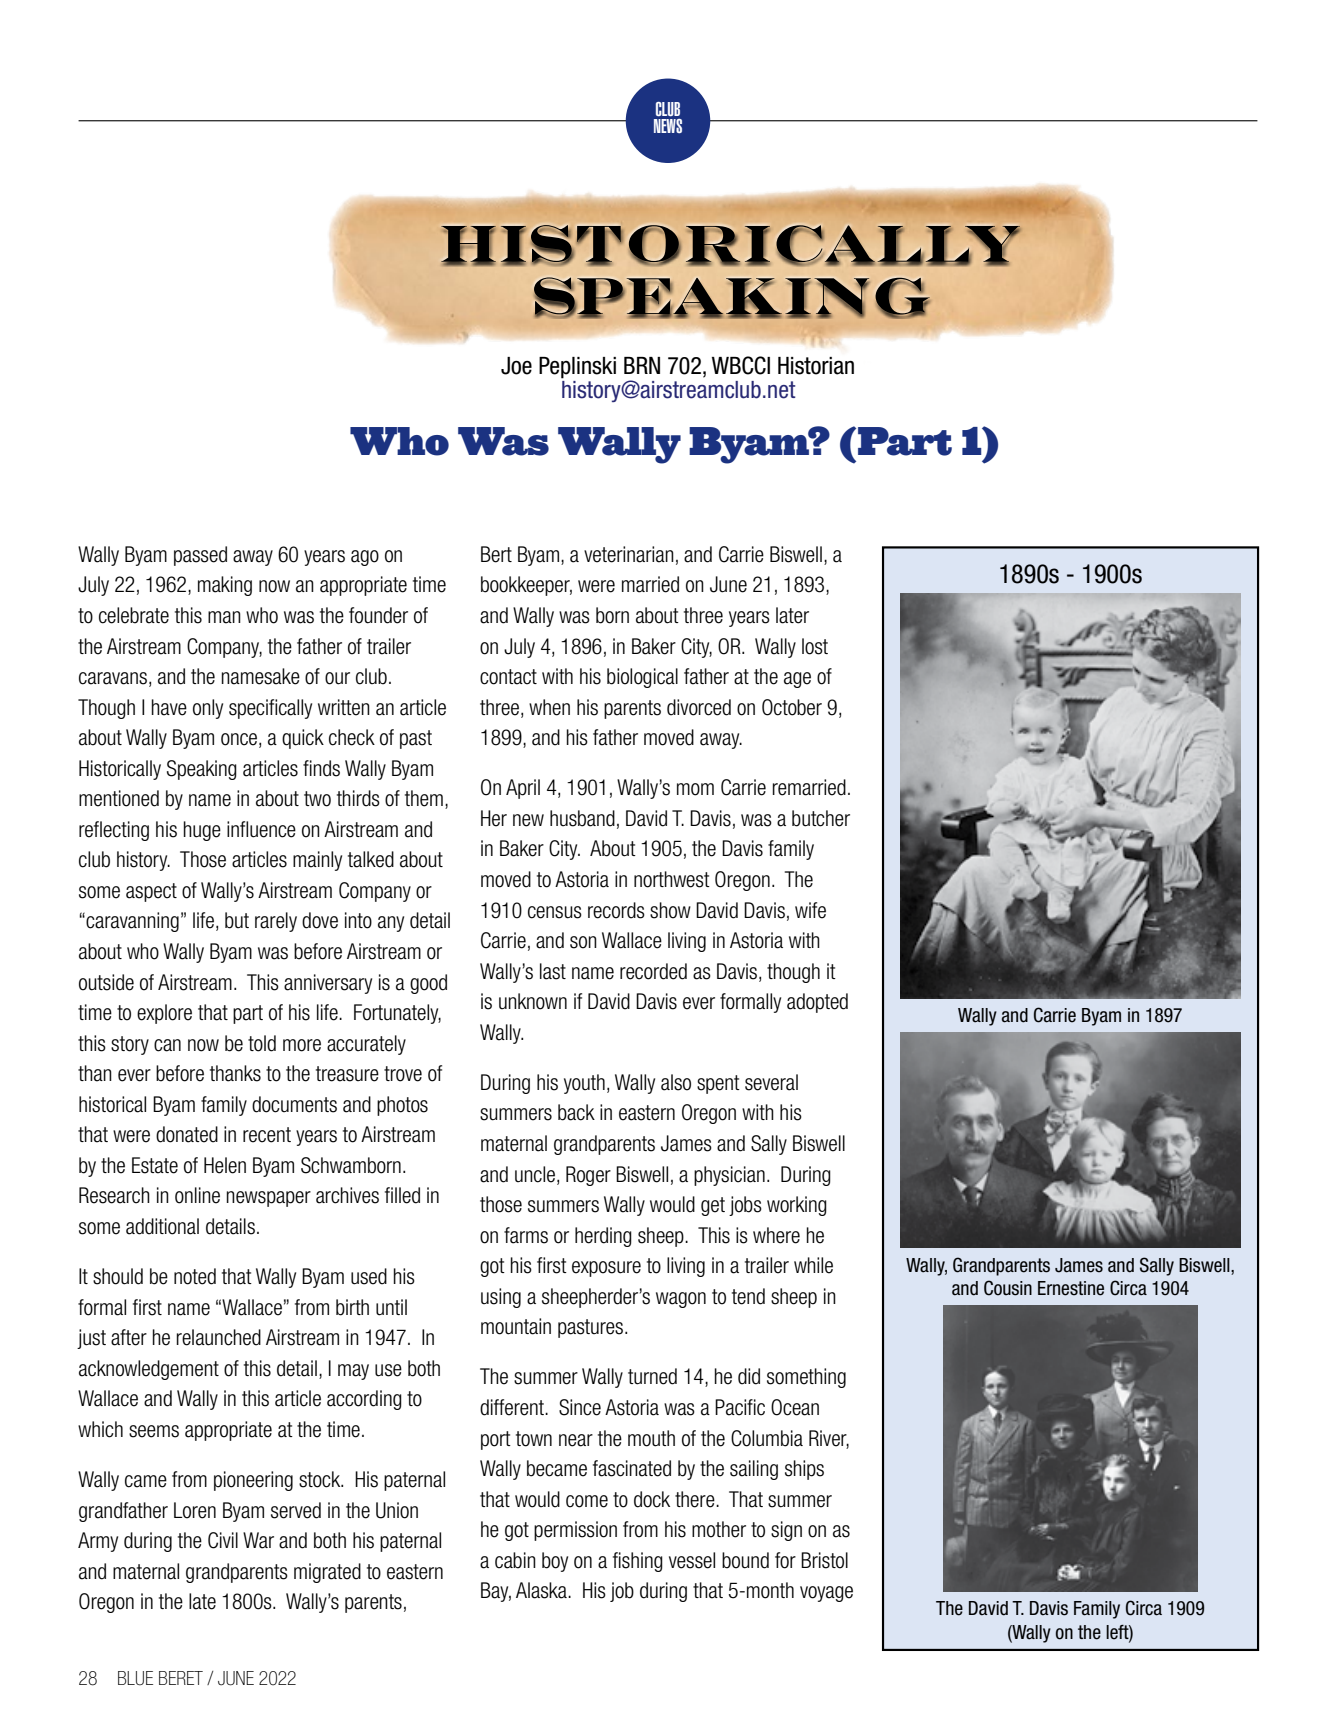 The height and width of the screenshot is (1728, 1336). What do you see at coordinates (202, 831) in the screenshot?
I see `huge` at bounding box center [202, 831].
